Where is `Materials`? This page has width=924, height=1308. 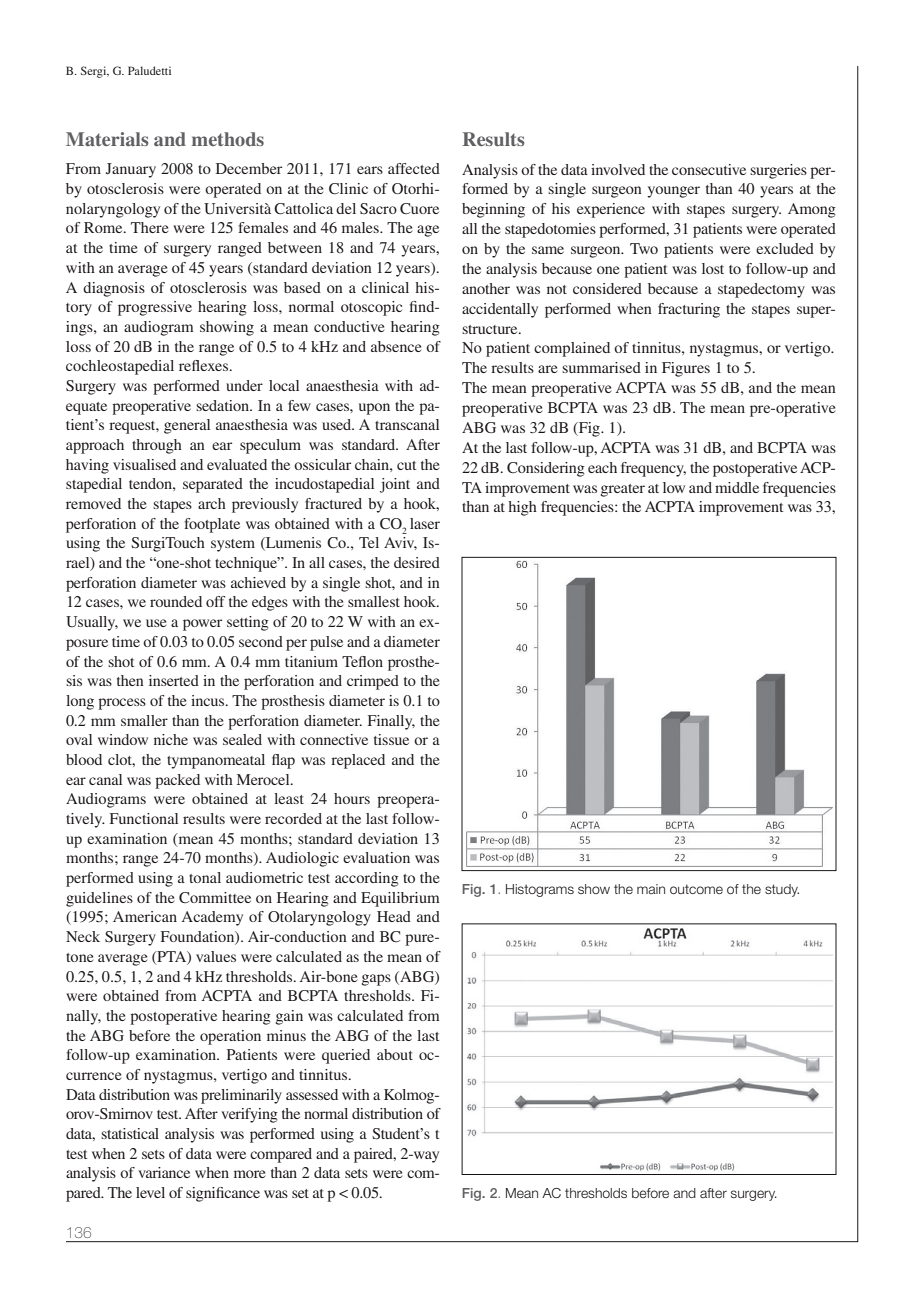
Materials is located at coordinates (107, 139).
